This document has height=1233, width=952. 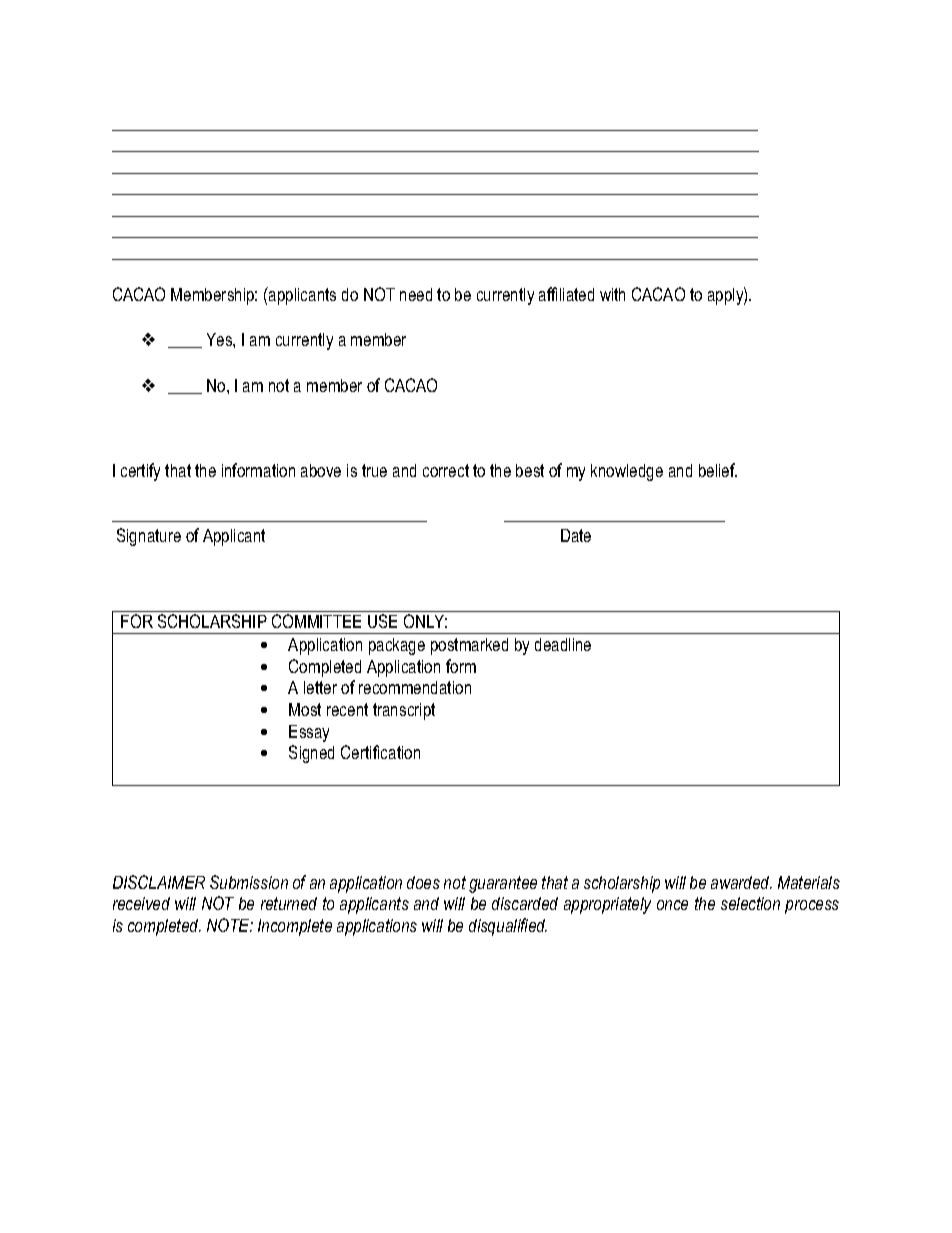 I want to click on discarded, so click(x=525, y=903).
